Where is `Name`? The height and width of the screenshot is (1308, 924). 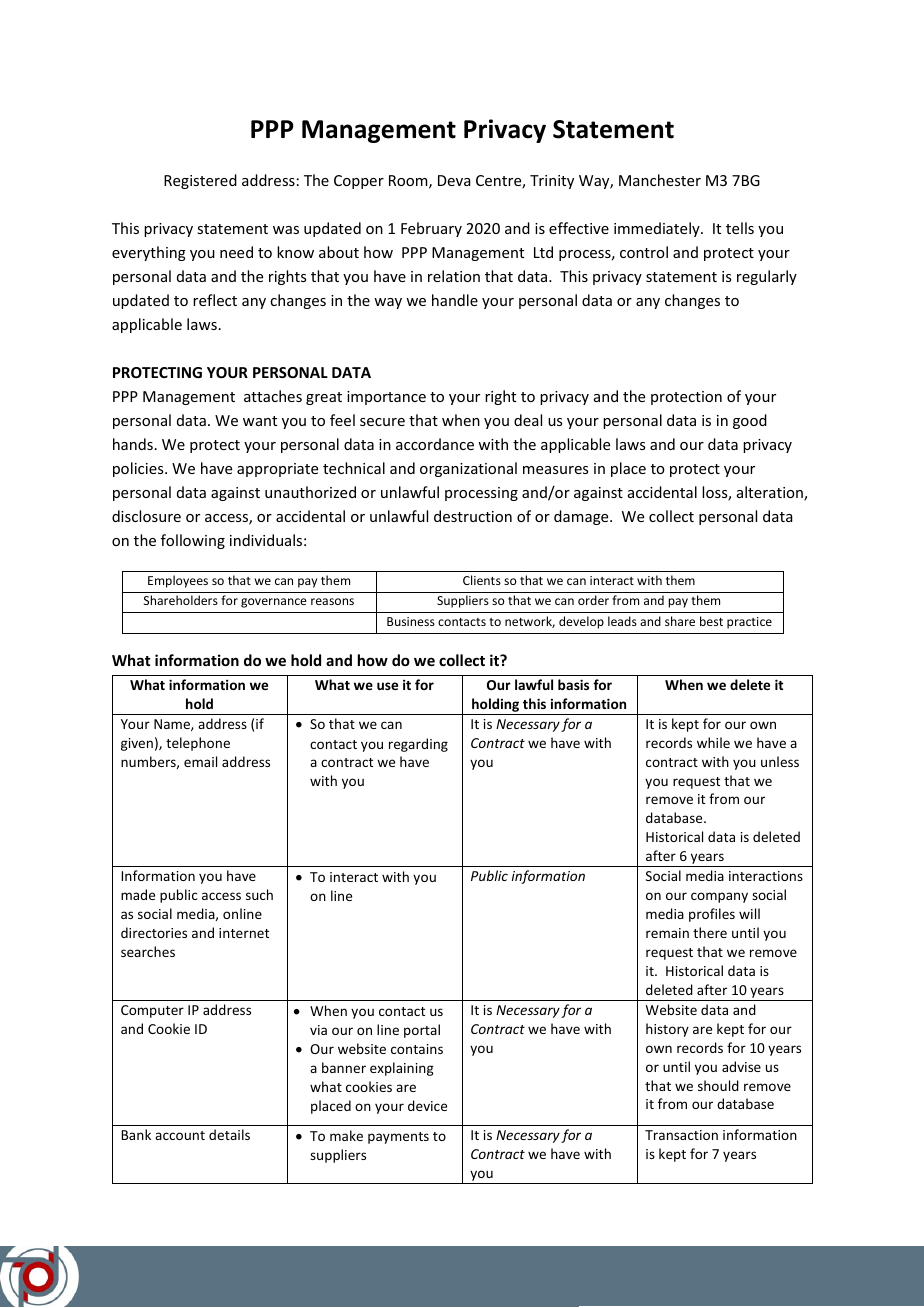
Name is located at coordinates (173, 725).
